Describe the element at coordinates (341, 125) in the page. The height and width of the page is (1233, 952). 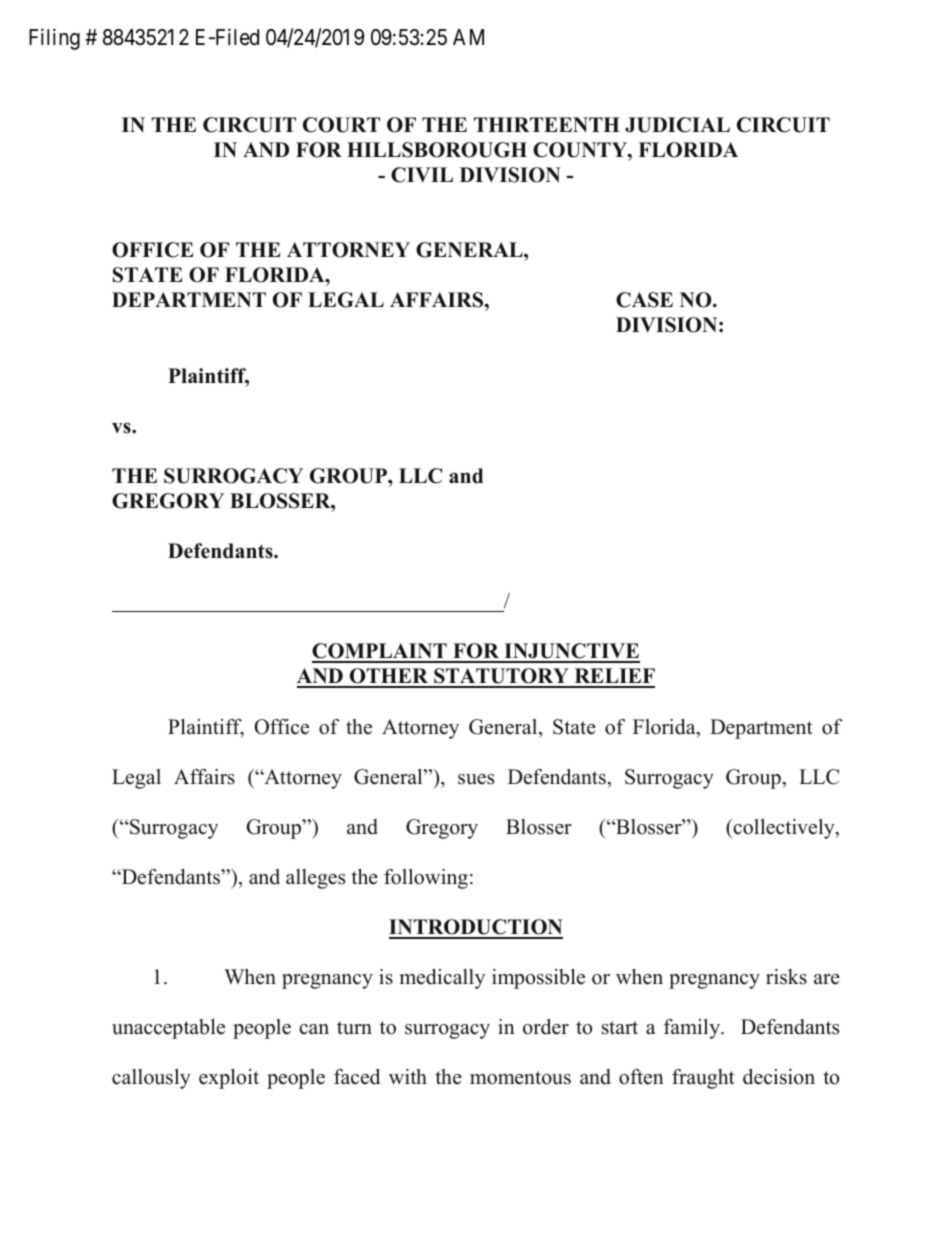
I see `COURT` at that location.
